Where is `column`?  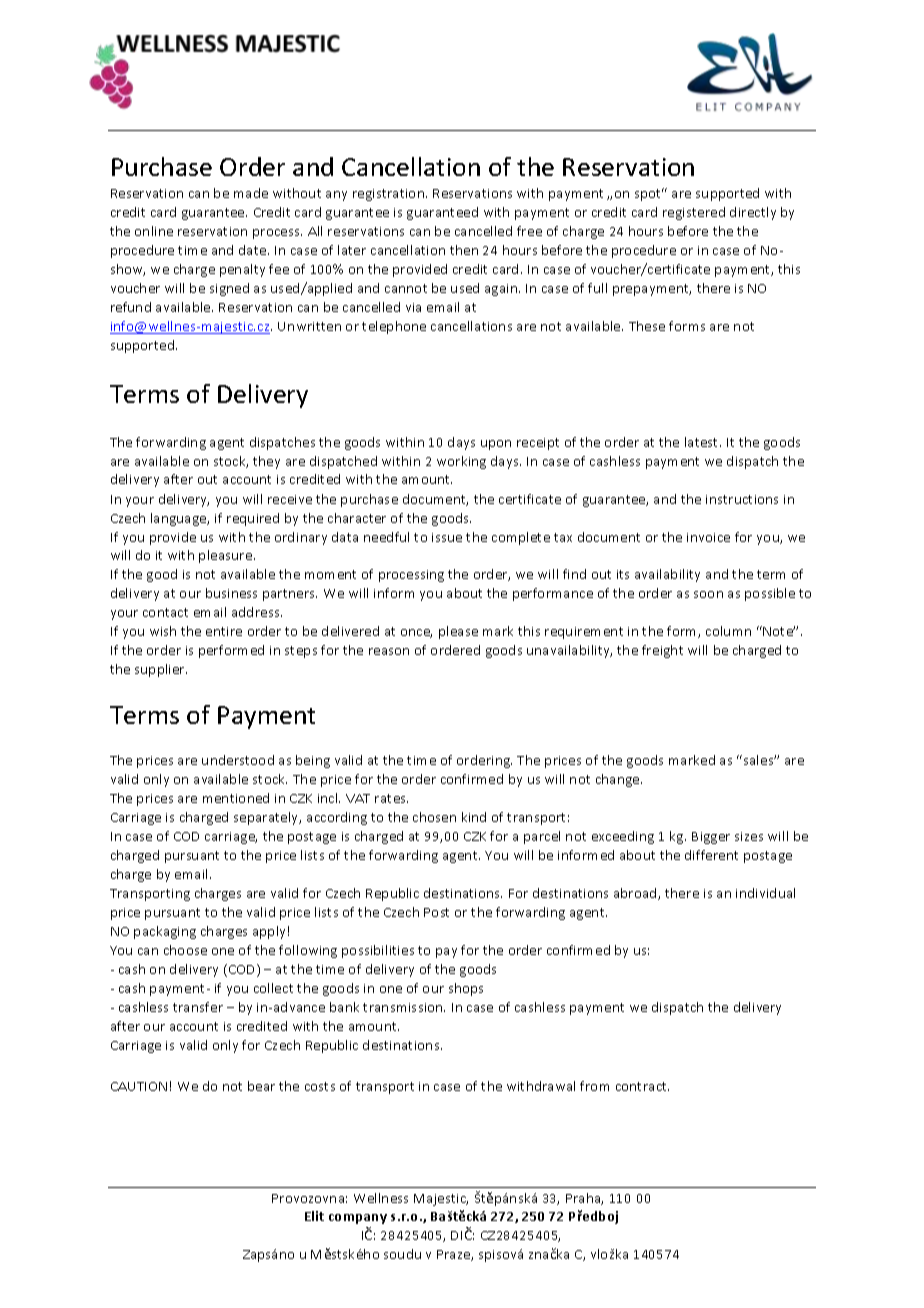
column is located at coordinates (728, 631).
